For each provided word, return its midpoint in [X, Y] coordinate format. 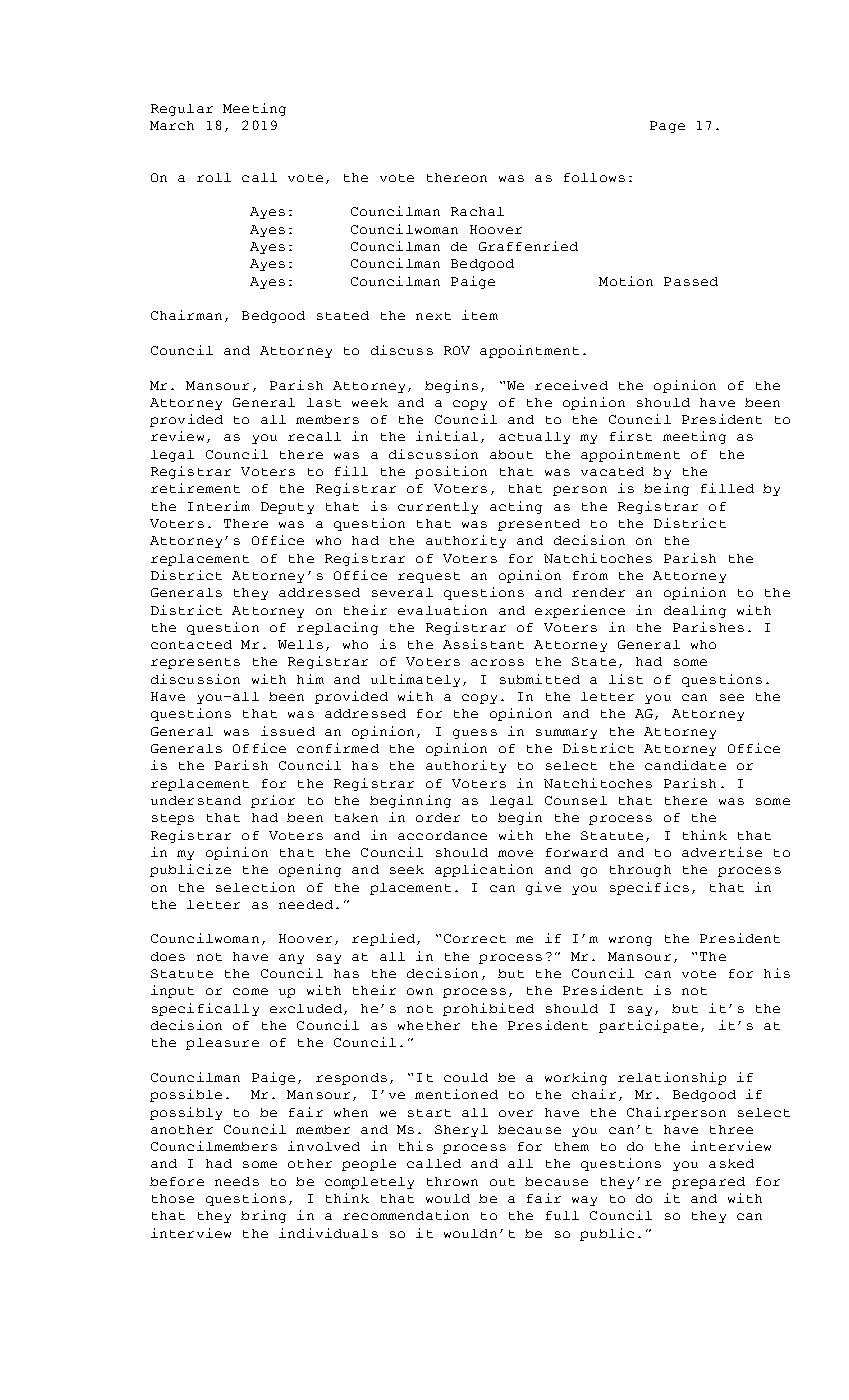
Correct [475, 938]
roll [214, 177]
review [177, 436]
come [250, 991]
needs [237, 1181]
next [433, 316]
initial [447, 436]
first [631, 436]
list [626, 679]
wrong [630, 941]
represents [195, 663]
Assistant [483, 644]
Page [667, 127]
